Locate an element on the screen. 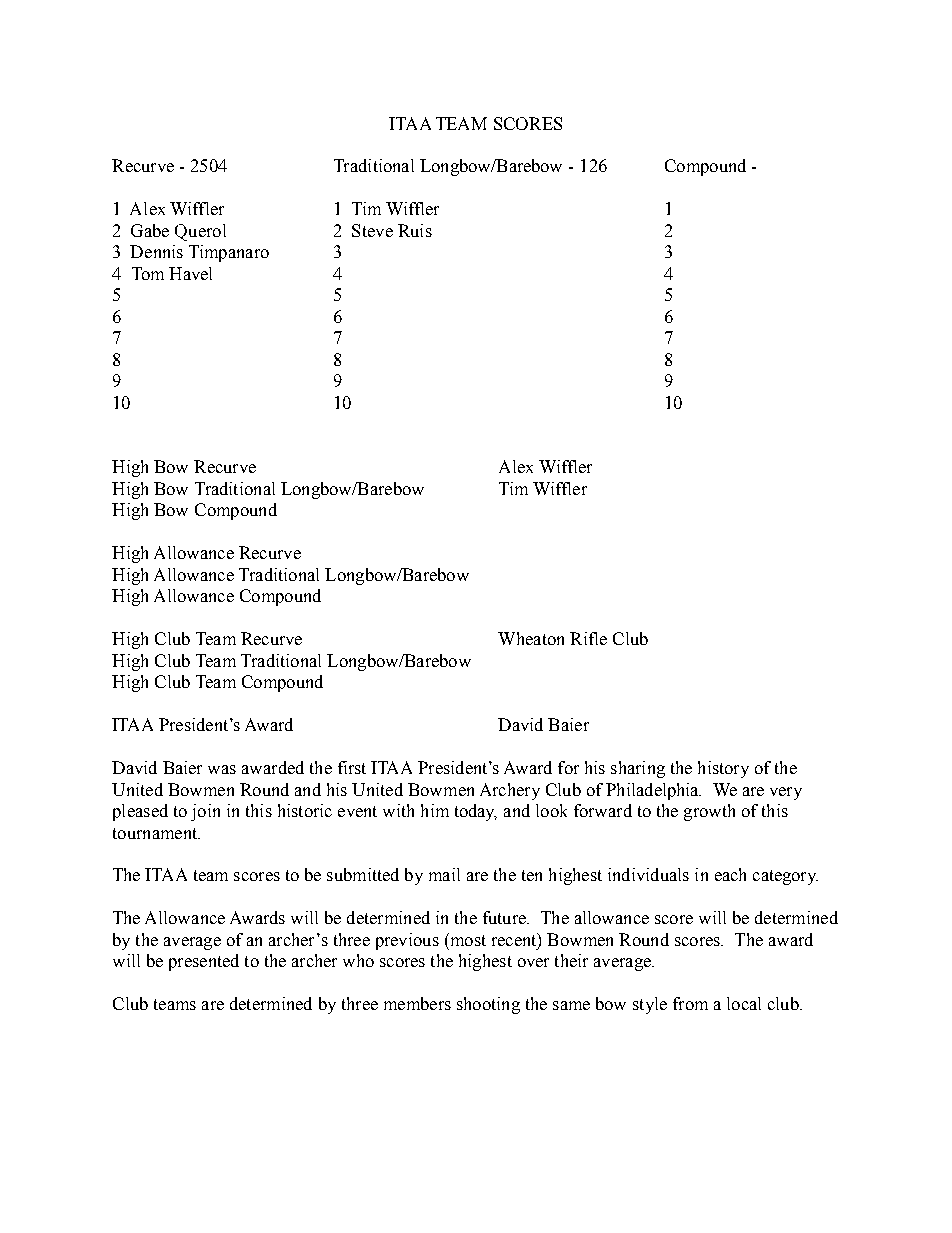 This screenshot has width=952, height=1233. Dennis is located at coordinates (156, 251).
